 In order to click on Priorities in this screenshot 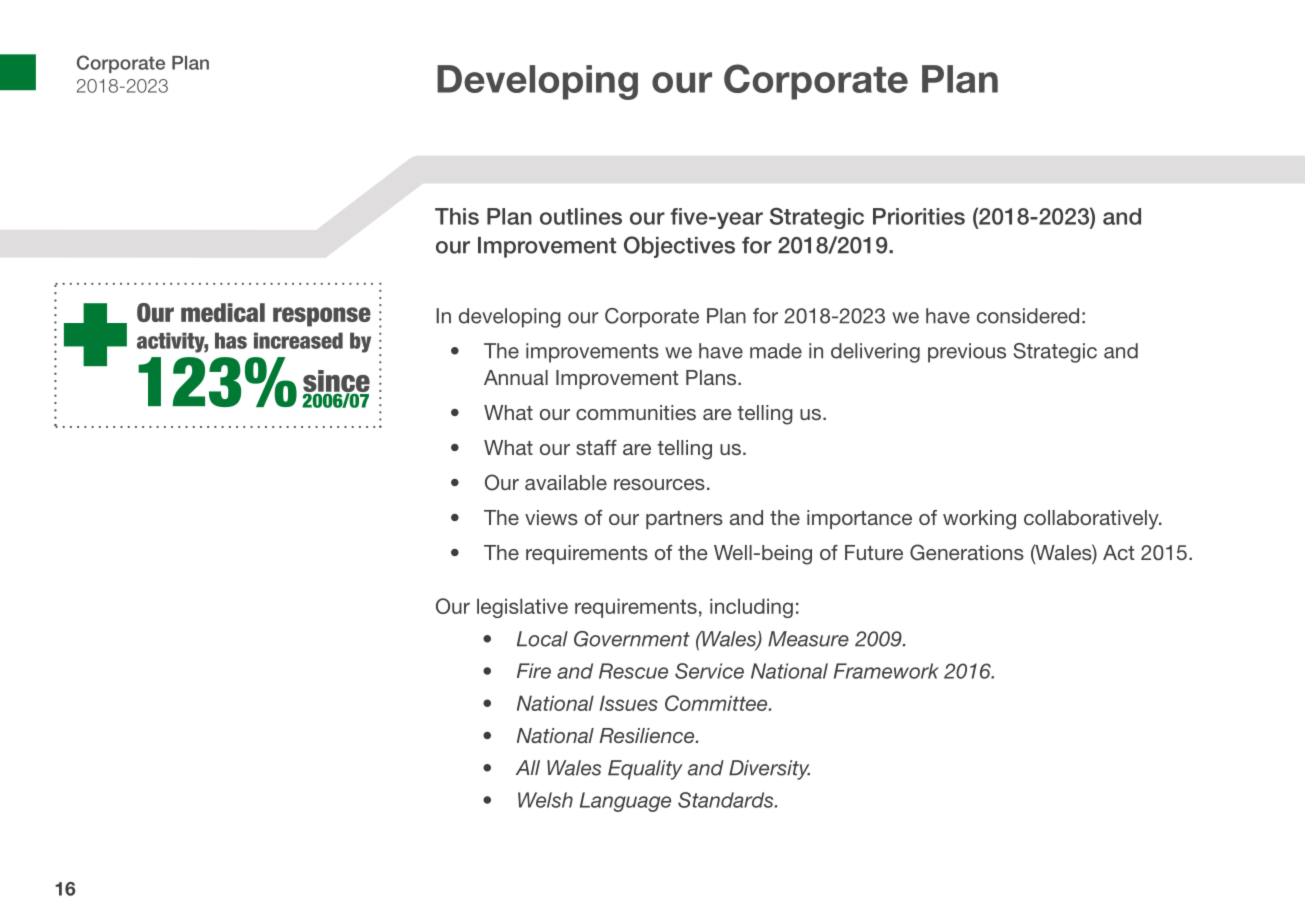, I will do `click(919, 216)`.
